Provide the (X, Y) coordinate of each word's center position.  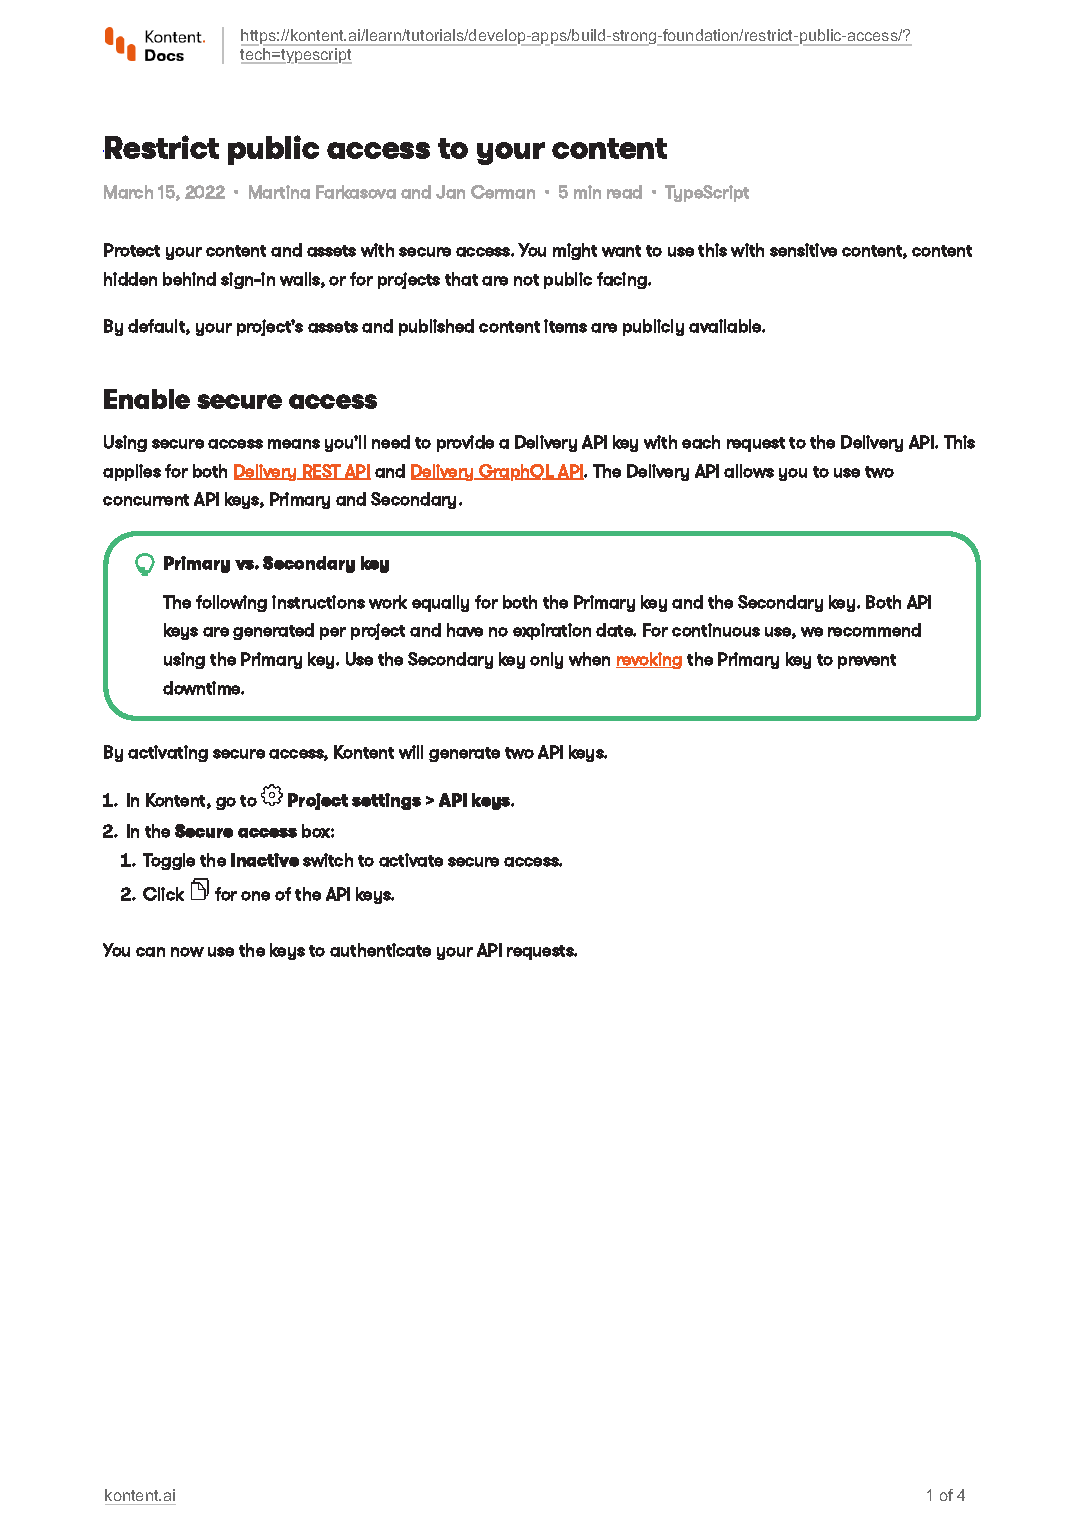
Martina (279, 192)
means (294, 444)
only (546, 660)
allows (749, 471)
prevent (867, 661)
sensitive (803, 250)
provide (465, 443)
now (187, 952)
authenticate (380, 950)
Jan (450, 192)
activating (168, 753)
